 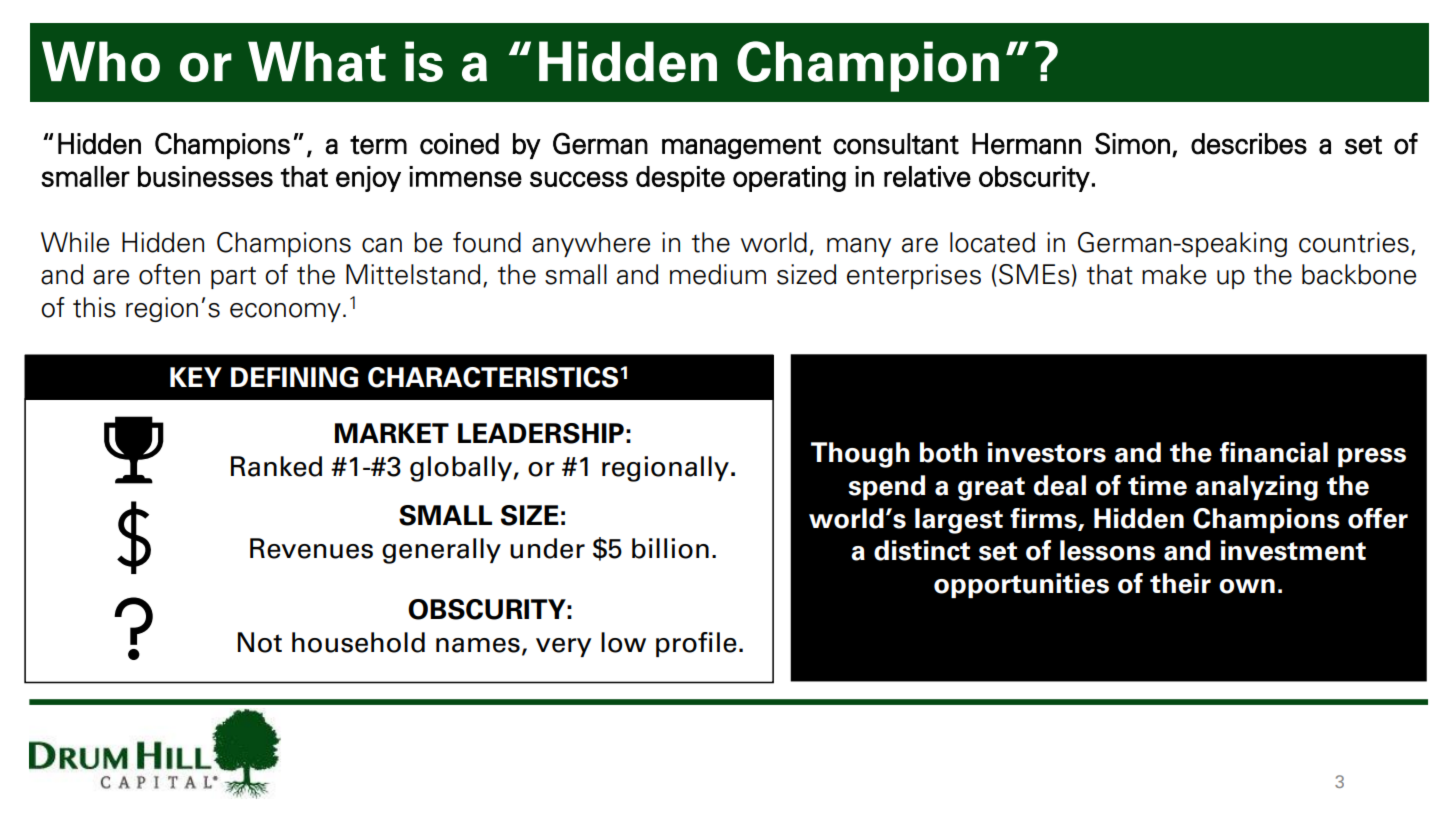 I want to click on own, so click(x=1247, y=586).
